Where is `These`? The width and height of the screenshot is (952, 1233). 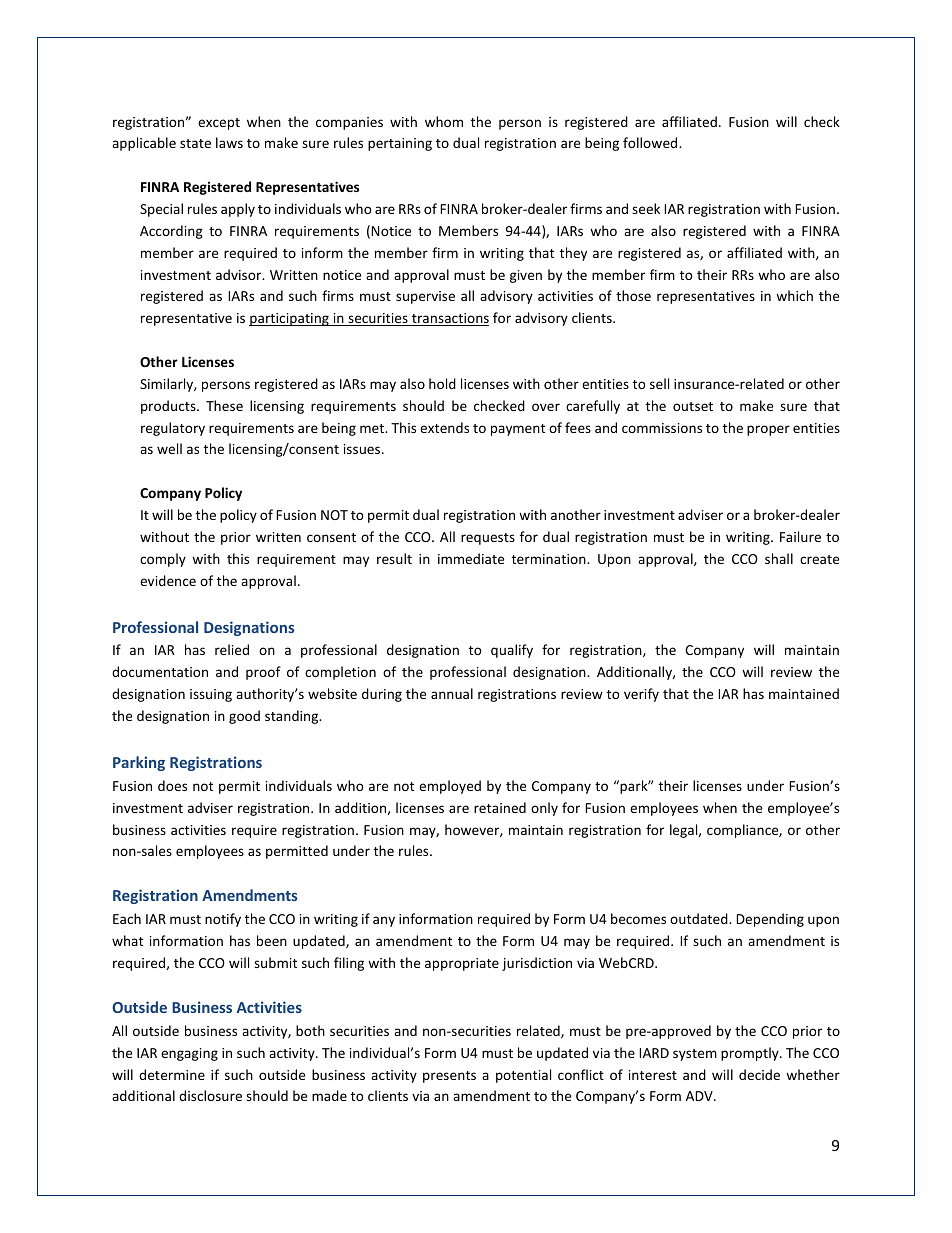 These is located at coordinates (224, 405).
